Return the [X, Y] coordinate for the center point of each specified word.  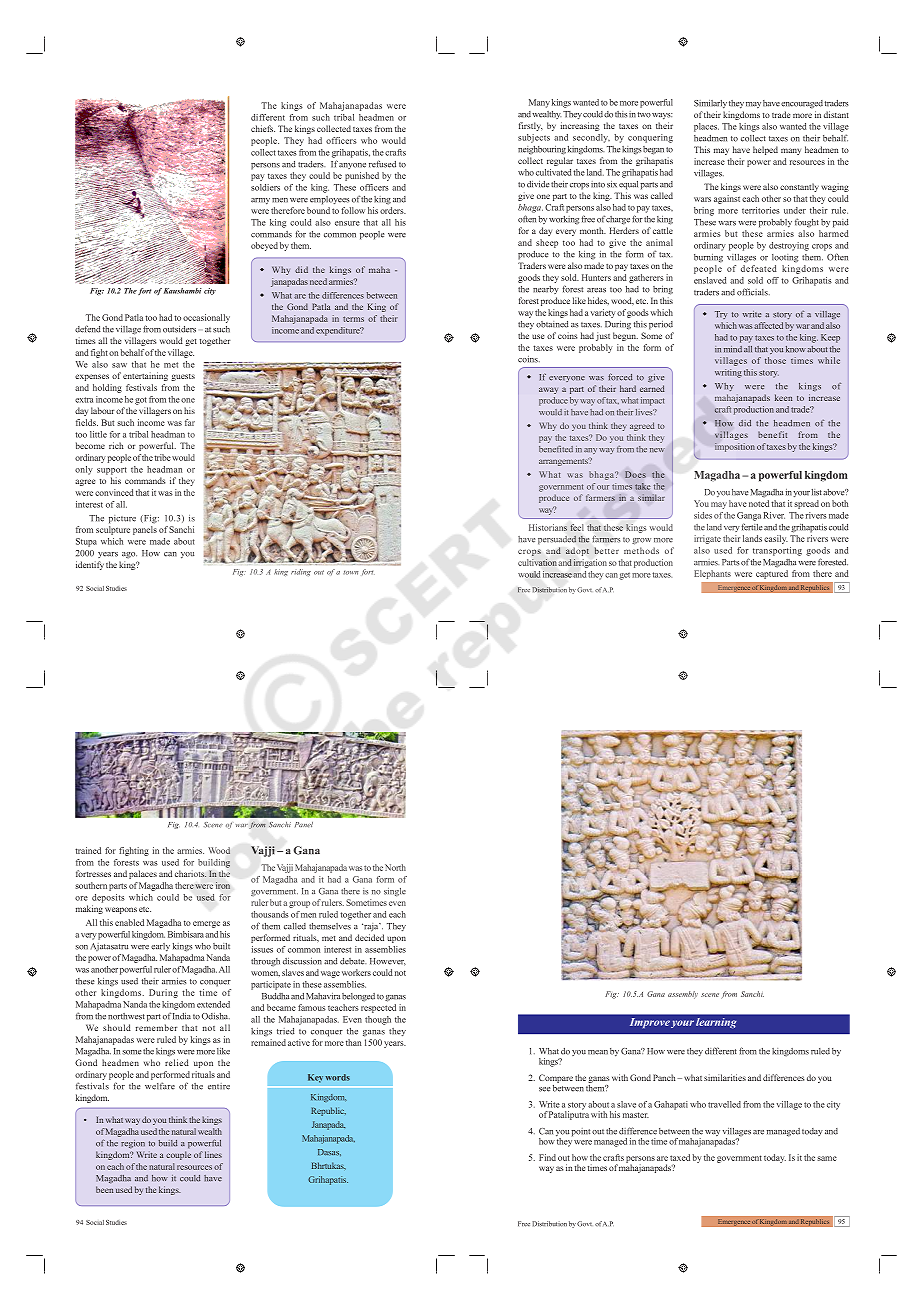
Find [547, 1157]
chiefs [263, 128]
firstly [531, 126]
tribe [162, 457]
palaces [143, 874]
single [395, 892]
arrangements [564, 462]
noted [759, 503]
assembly [683, 995]
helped [765, 150]
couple [178, 1155]
